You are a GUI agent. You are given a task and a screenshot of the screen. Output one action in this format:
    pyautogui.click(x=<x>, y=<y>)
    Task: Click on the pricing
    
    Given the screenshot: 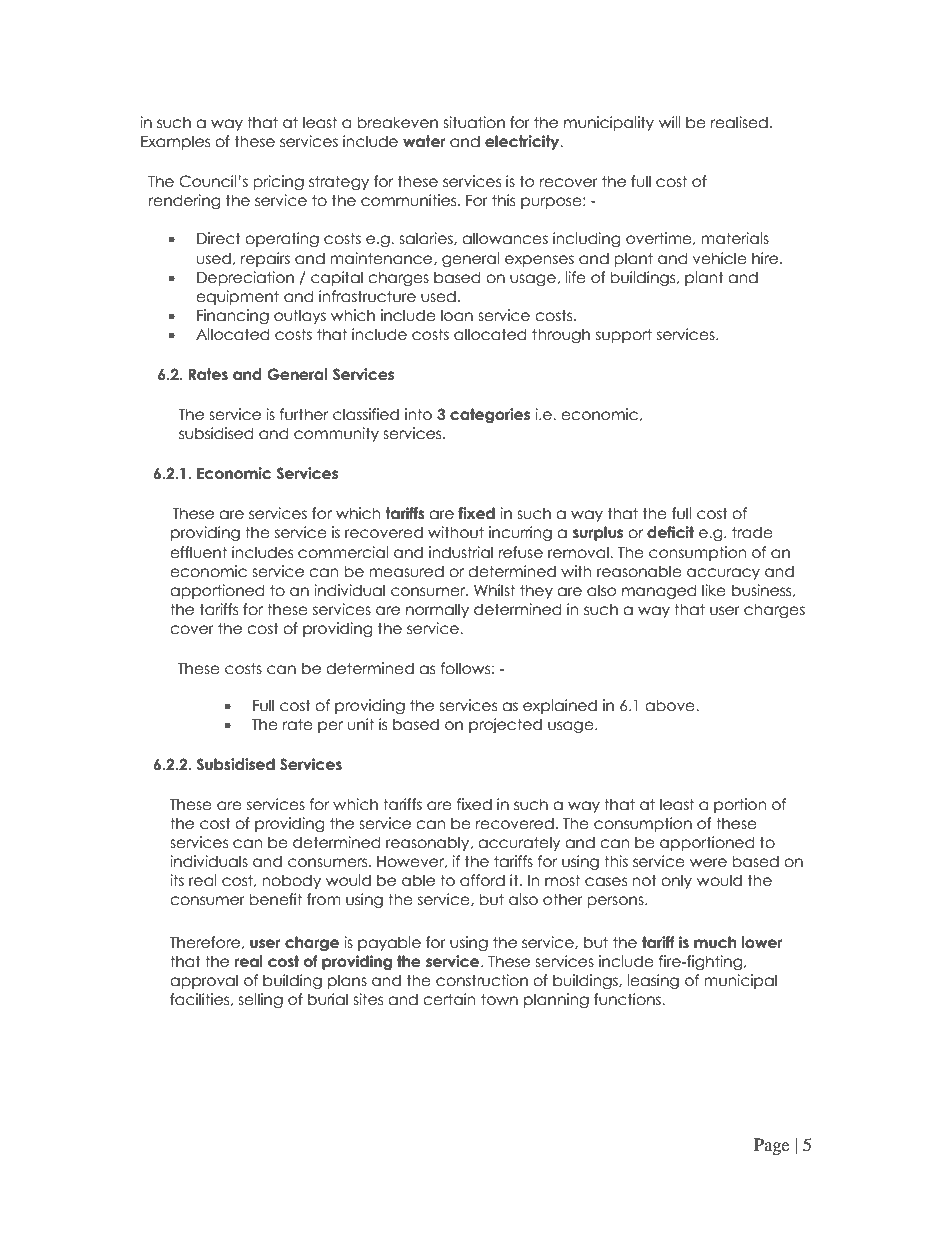 What is the action you would take?
    pyautogui.click(x=278, y=182)
